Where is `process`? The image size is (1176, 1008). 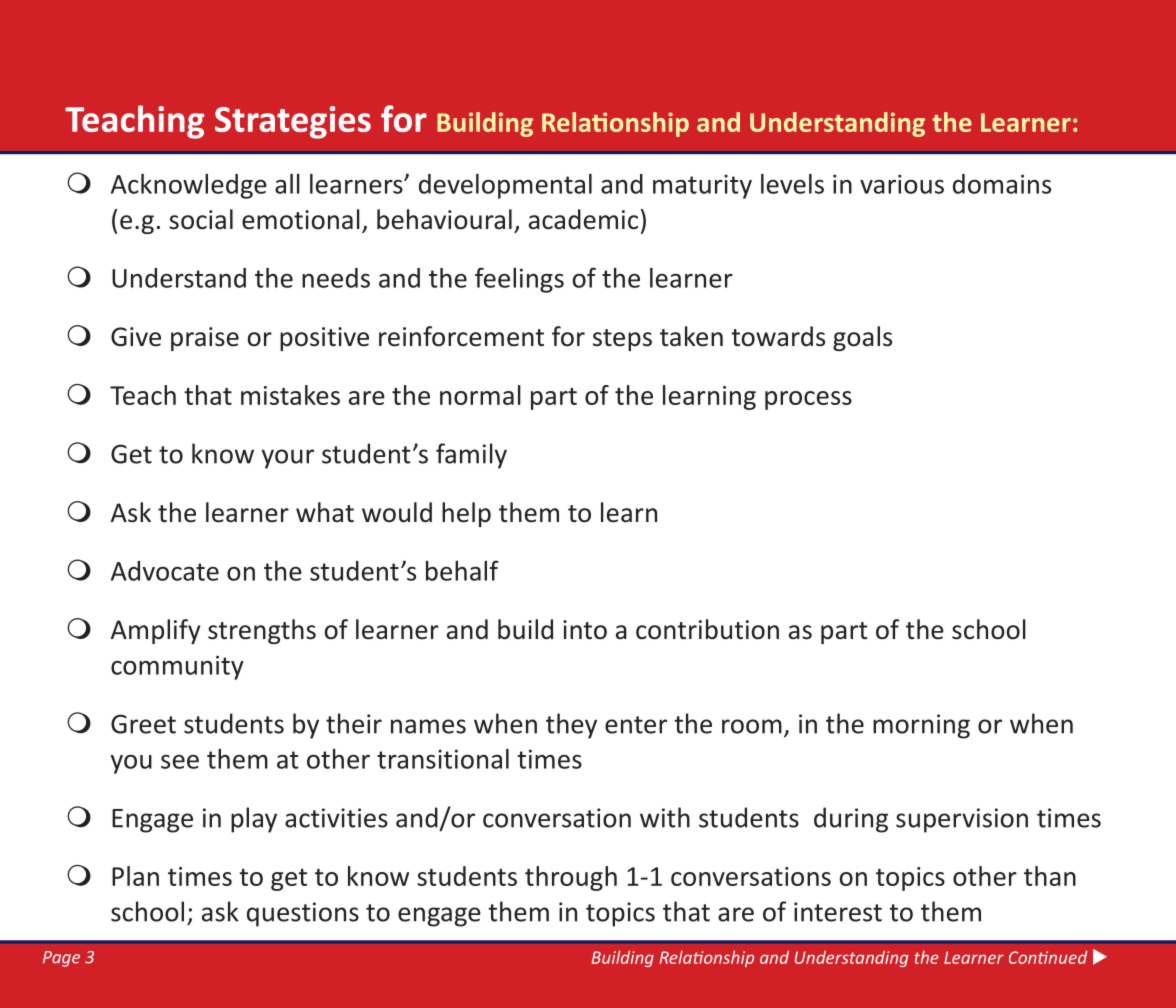
process is located at coordinates (808, 400).
